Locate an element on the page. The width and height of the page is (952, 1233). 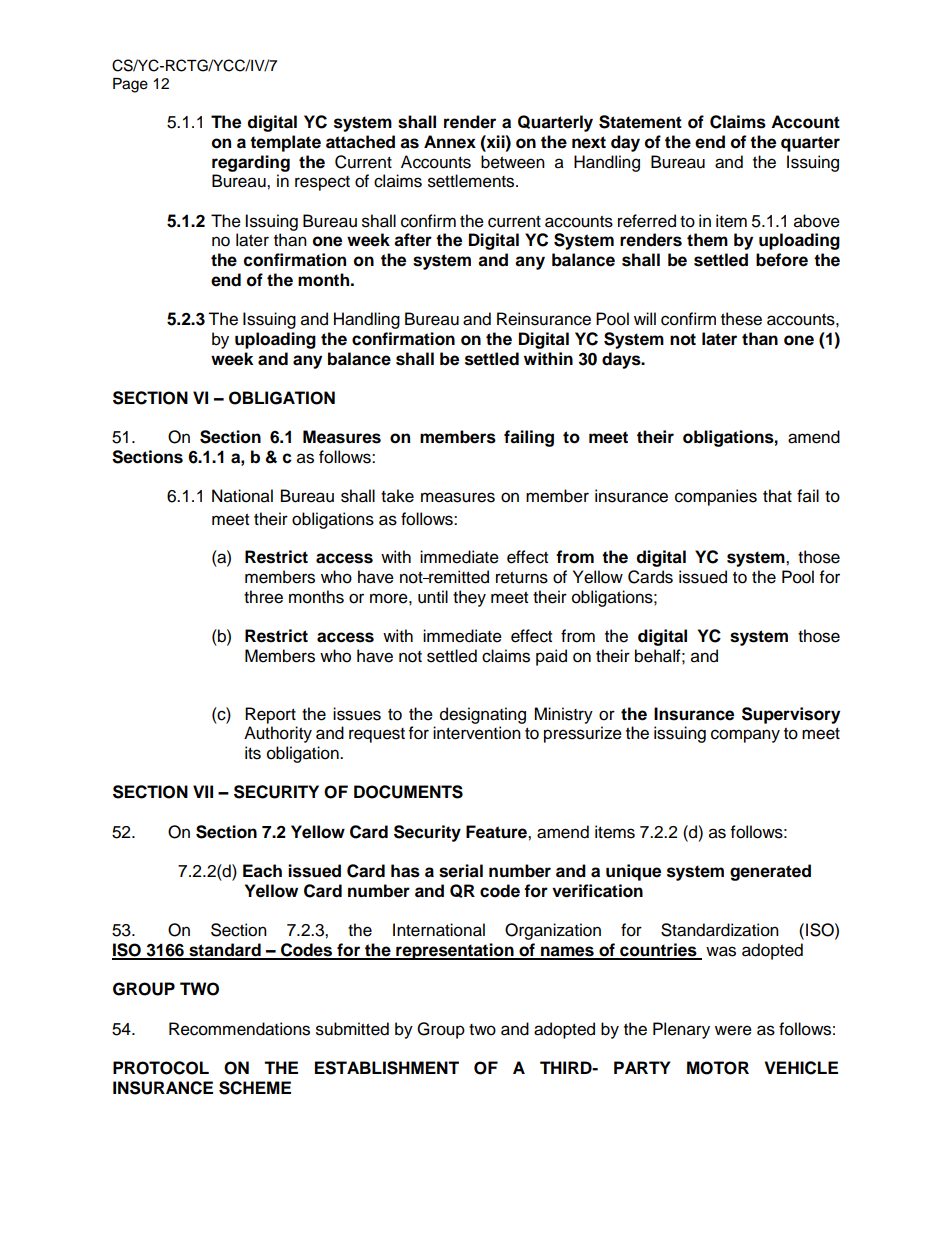
companies is located at coordinates (716, 497).
